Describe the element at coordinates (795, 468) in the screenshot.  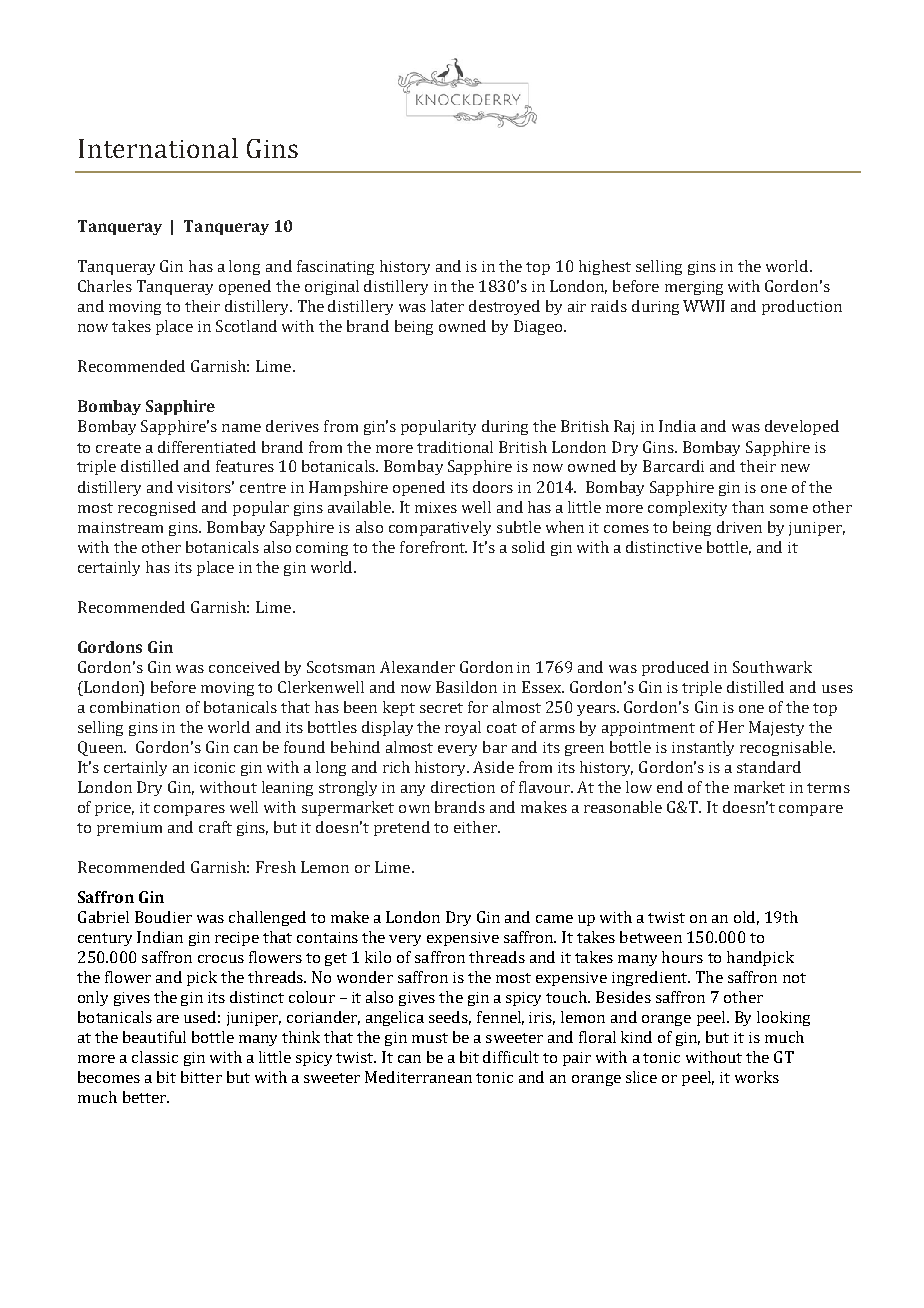
I see `new` at that location.
